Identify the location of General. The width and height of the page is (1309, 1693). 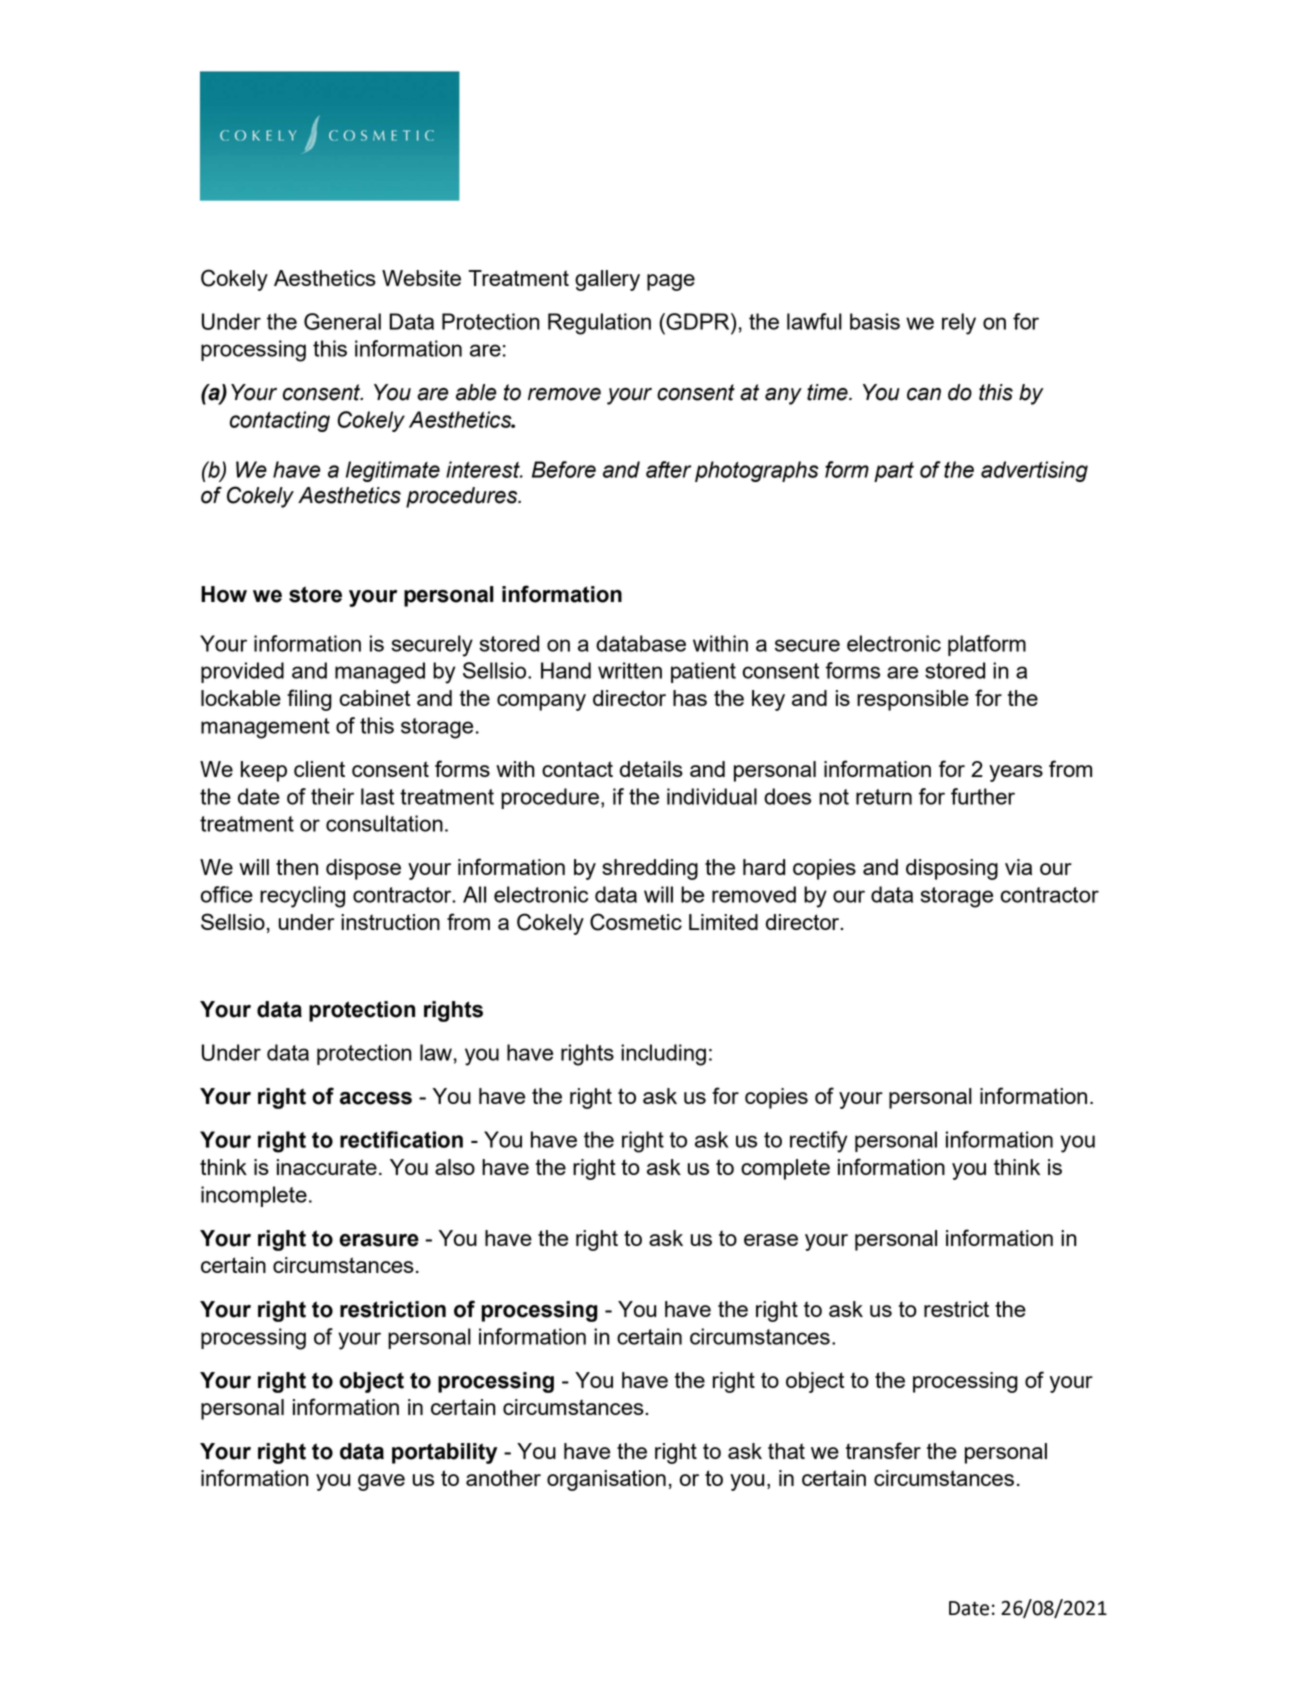
(342, 321).
